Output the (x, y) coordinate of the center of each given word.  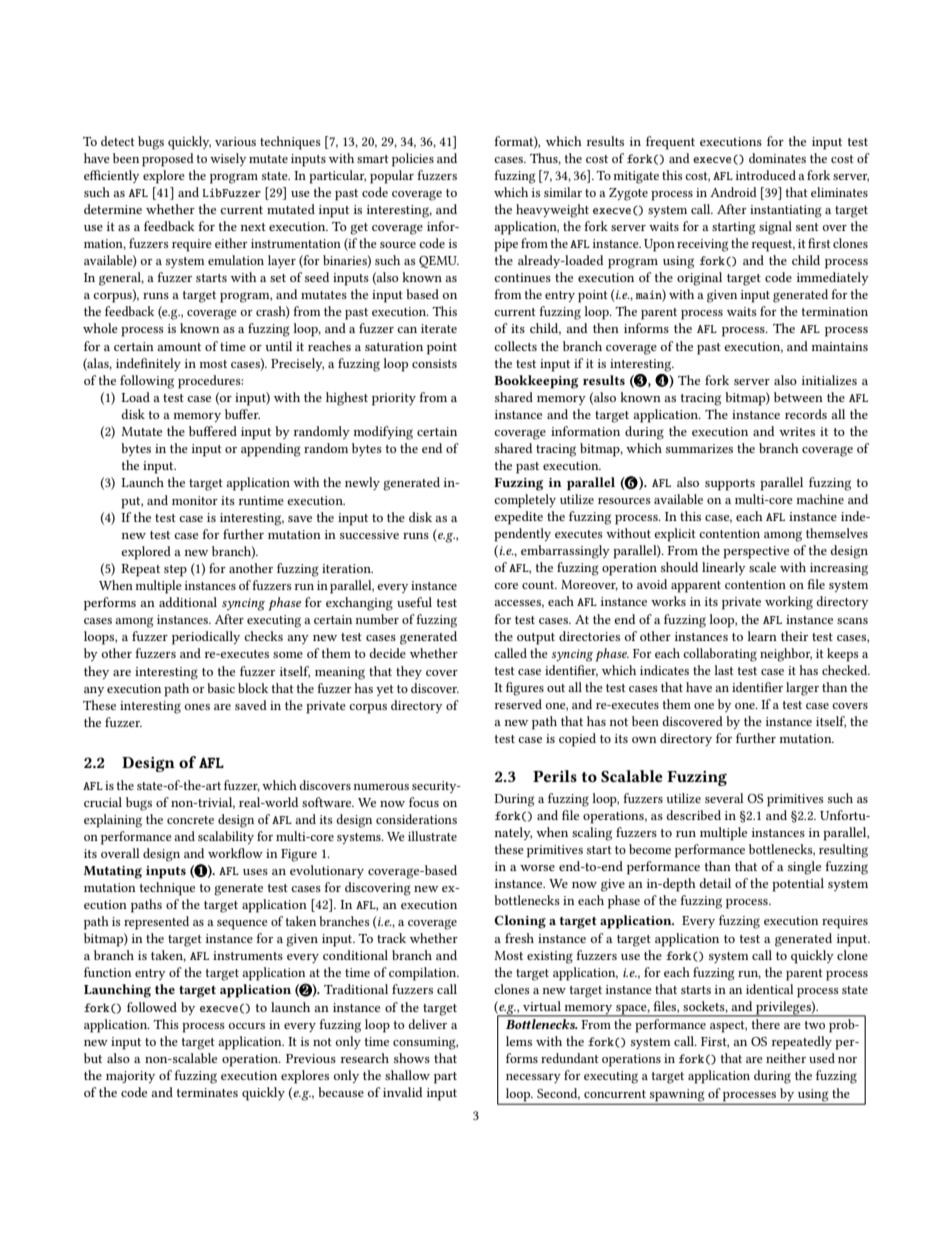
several (724, 798)
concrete (190, 820)
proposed (168, 160)
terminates (207, 1092)
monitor (195, 500)
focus (424, 802)
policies (413, 160)
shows (412, 1058)
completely (525, 501)
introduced (766, 175)
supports (730, 485)
